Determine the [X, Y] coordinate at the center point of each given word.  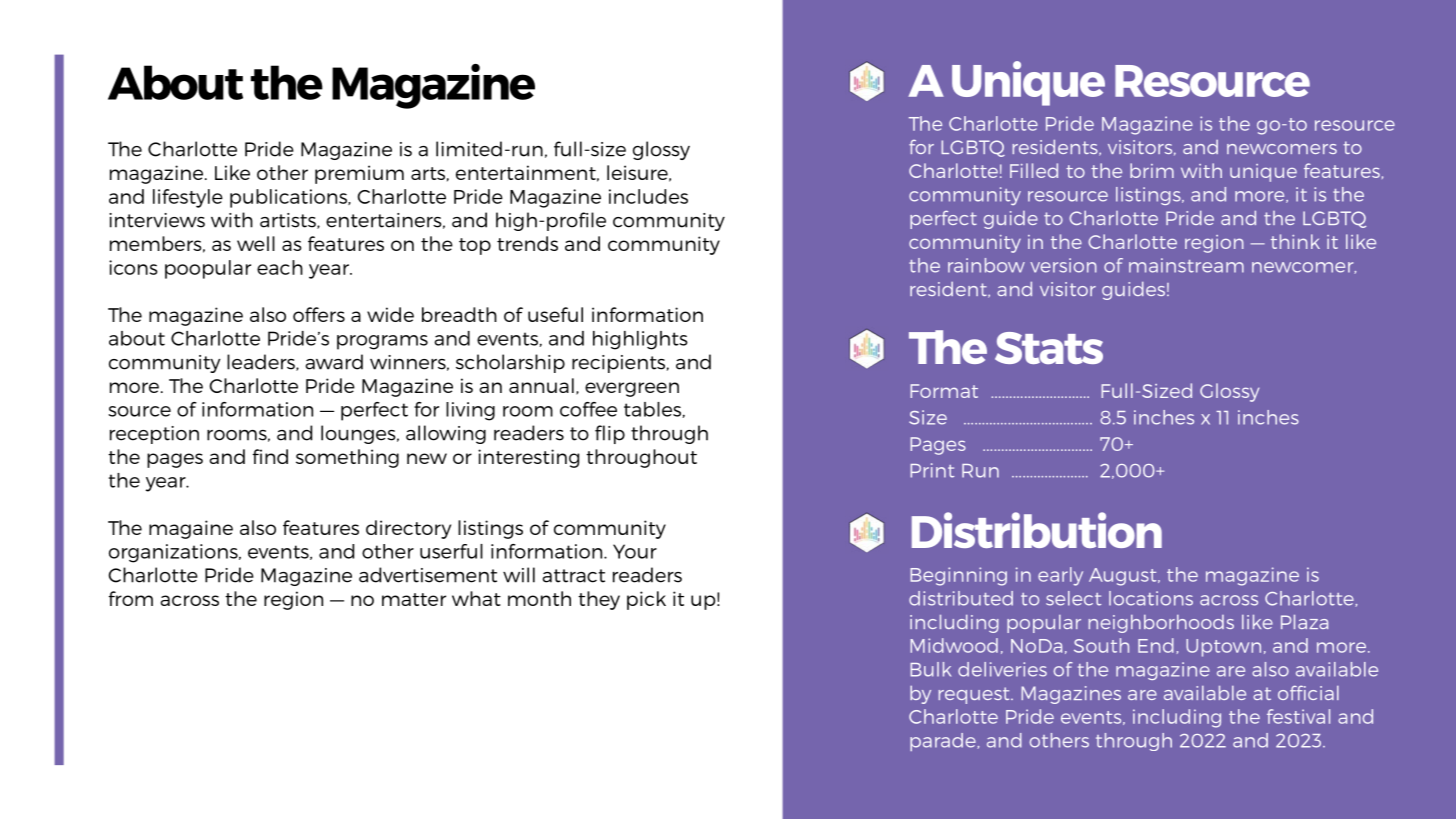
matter [414, 599]
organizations [174, 553]
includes [648, 196]
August [1124, 577]
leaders [262, 362]
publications [289, 198]
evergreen [632, 389]
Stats [1049, 348]
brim [1152, 170]
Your [635, 551]
